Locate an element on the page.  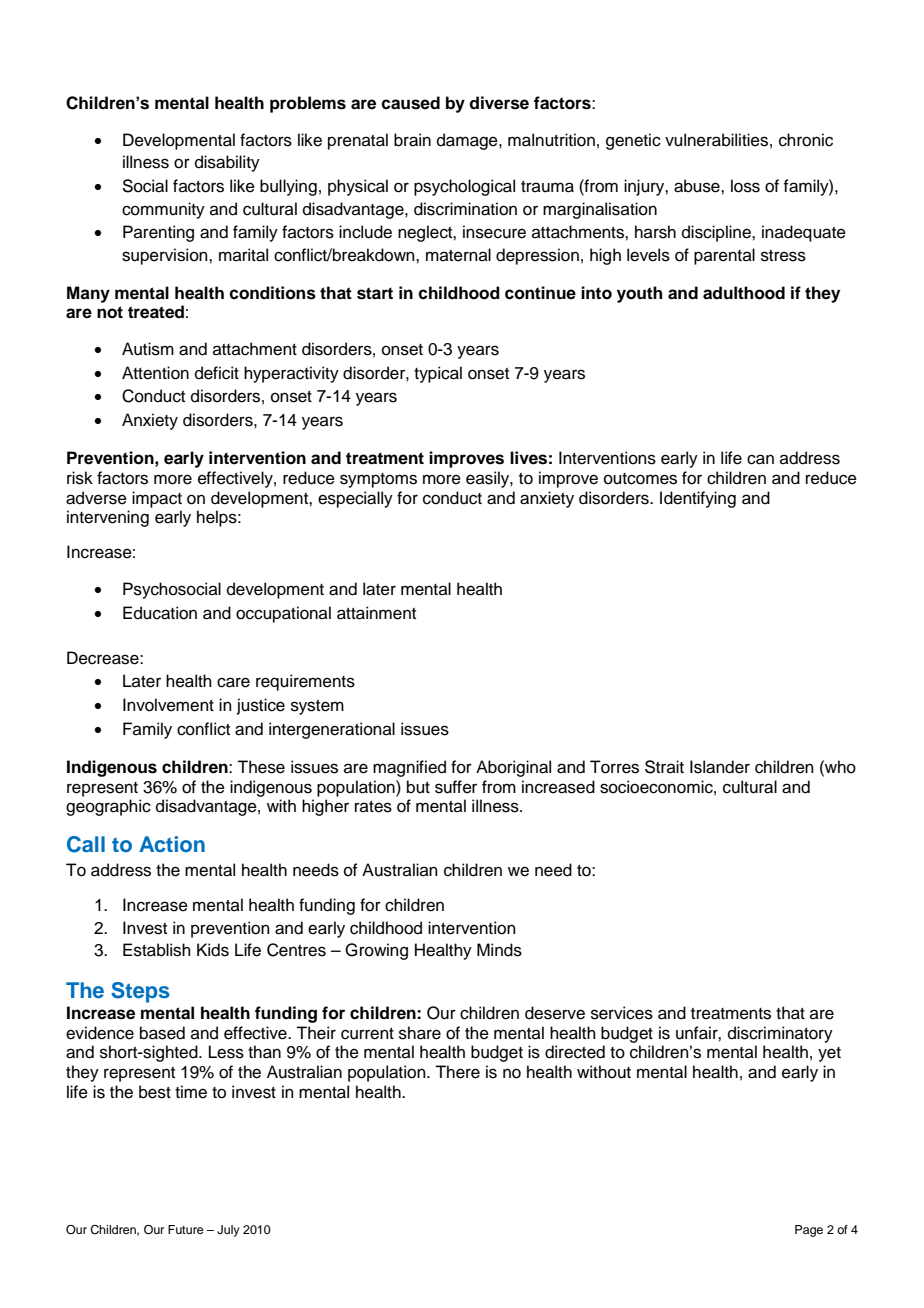
typical is located at coordinates (438, 374).
